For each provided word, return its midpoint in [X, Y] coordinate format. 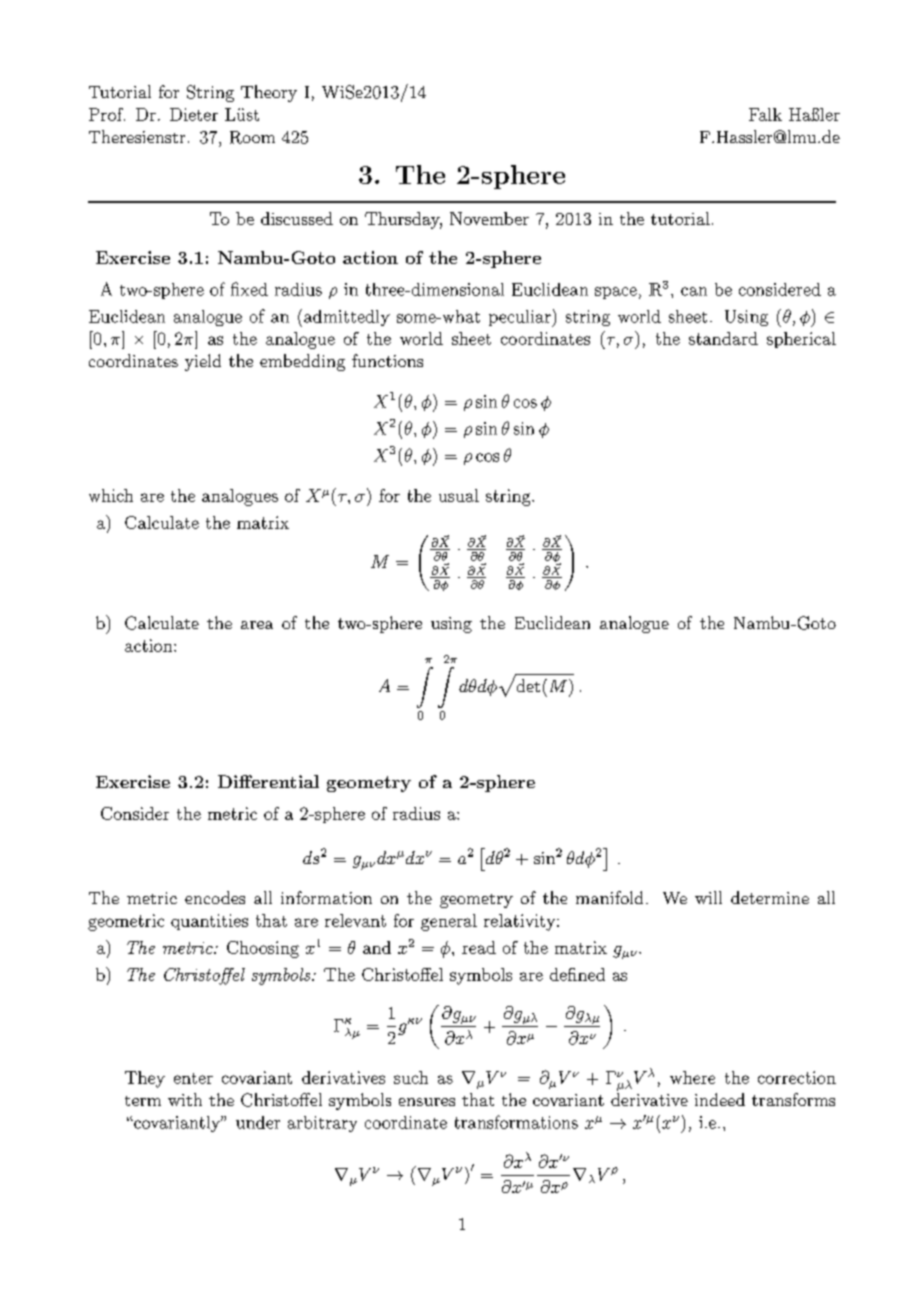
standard [723, 338]
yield [203, 362]
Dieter [194, 114]
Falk [765, 114]
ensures [427, 1102]
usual [459, 495]
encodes [215, 897]
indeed [720, 1099]
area [257, 625]
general [449, 922]
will [708, 897]
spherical [801, 340]
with [185, 1099]
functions [387, 360]
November [489, 218]
